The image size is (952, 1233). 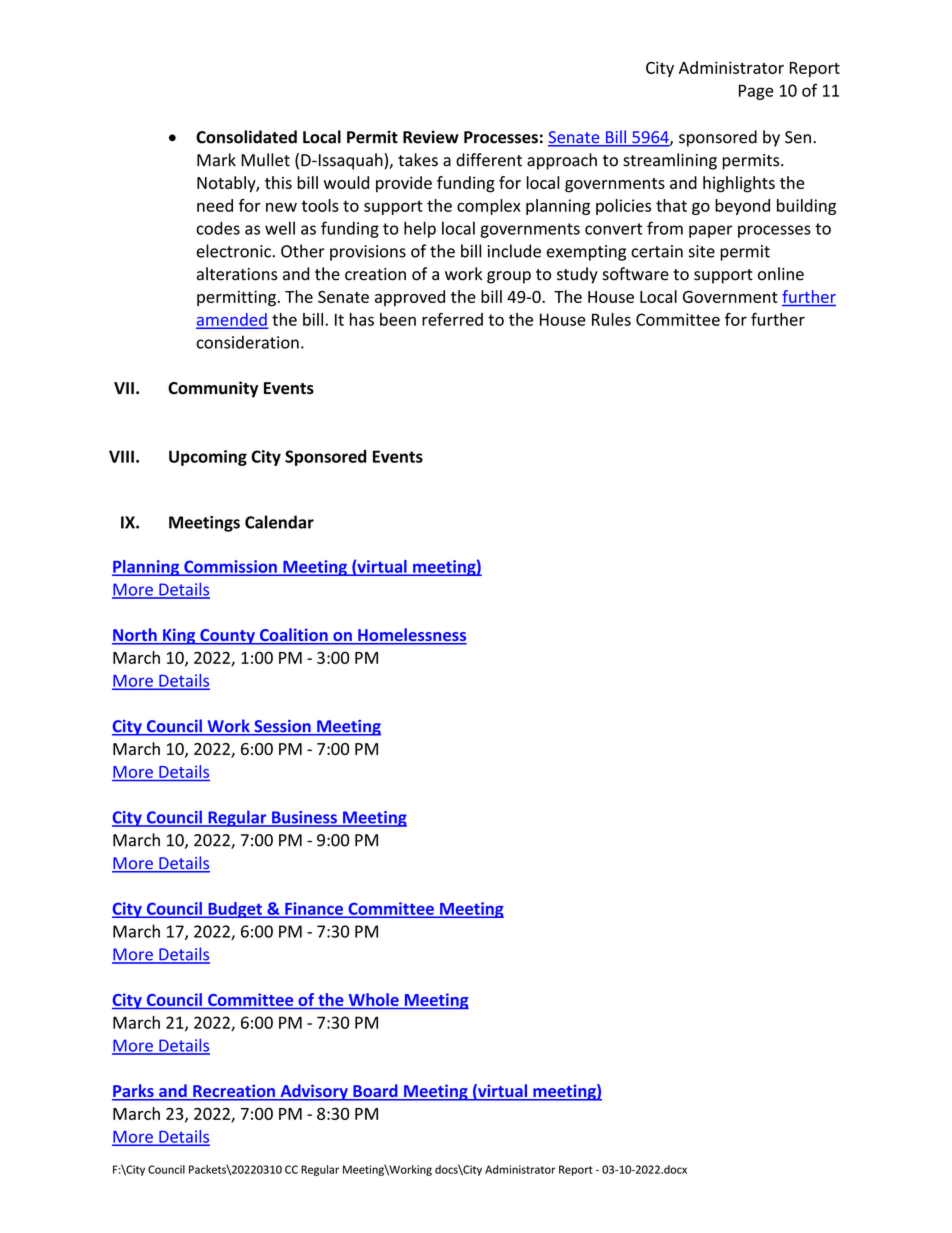 What do you see at coordinates (431, 137) in the page?
I see `Review` at bounding box center [431, 137].
